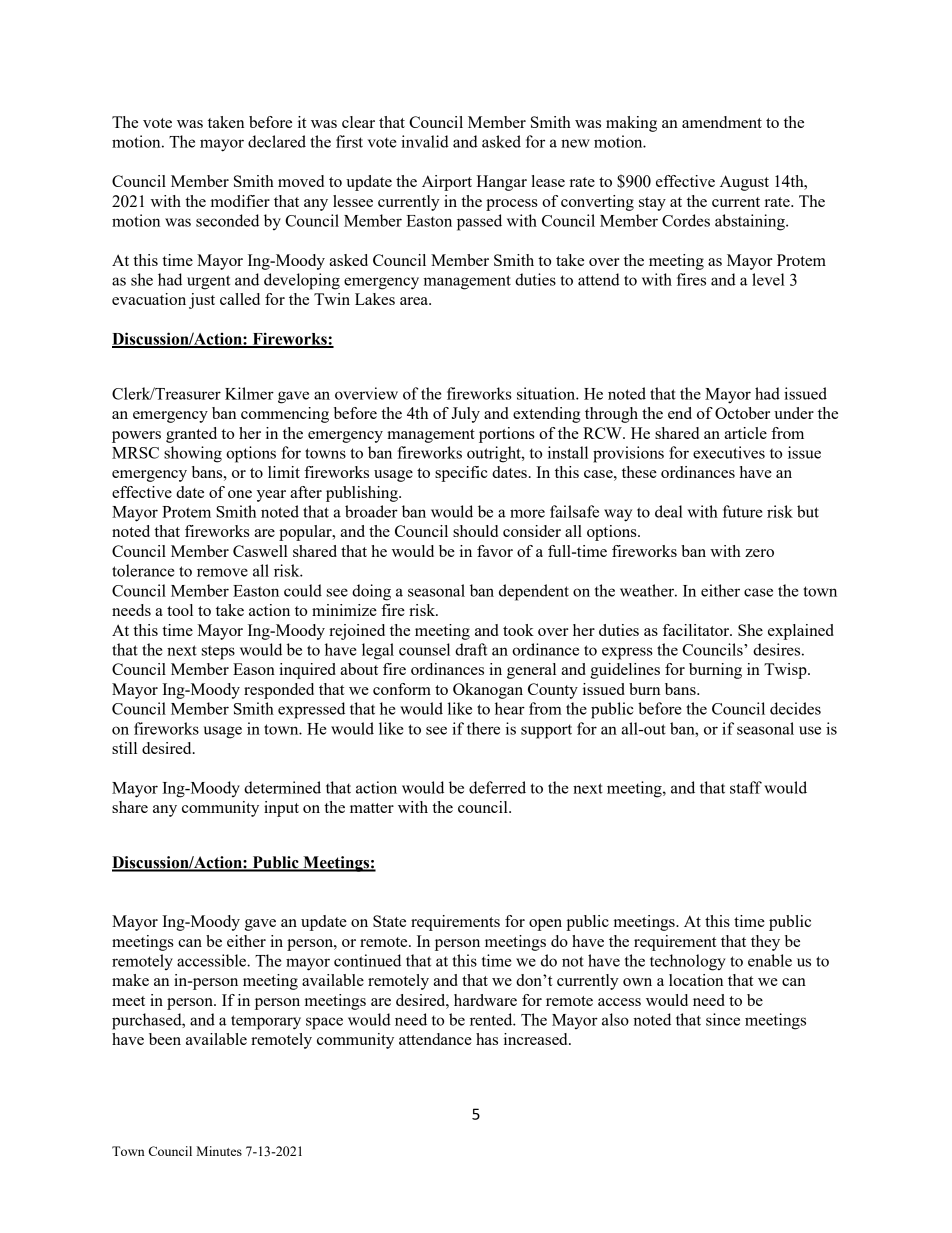 The height and width of the screenshot is (1233, 952). I want to click on amendment, so click(722, 122).
